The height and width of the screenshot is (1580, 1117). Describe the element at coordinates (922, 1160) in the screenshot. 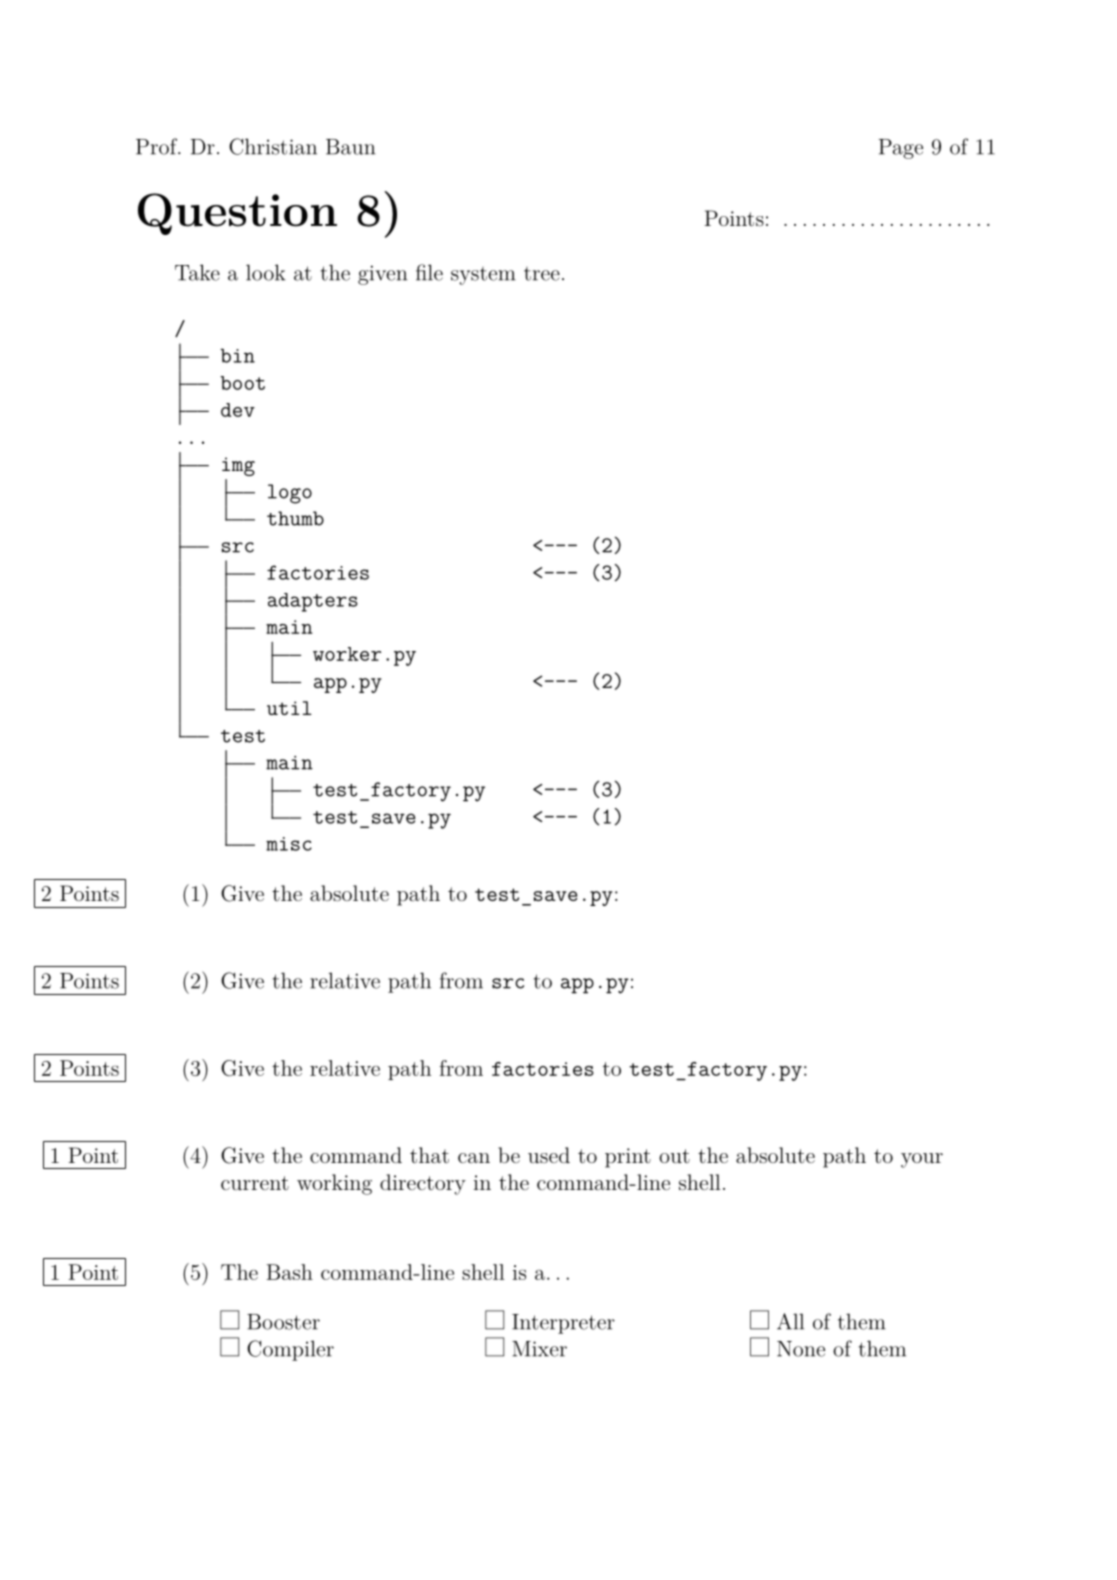

I see `your` at that location.
